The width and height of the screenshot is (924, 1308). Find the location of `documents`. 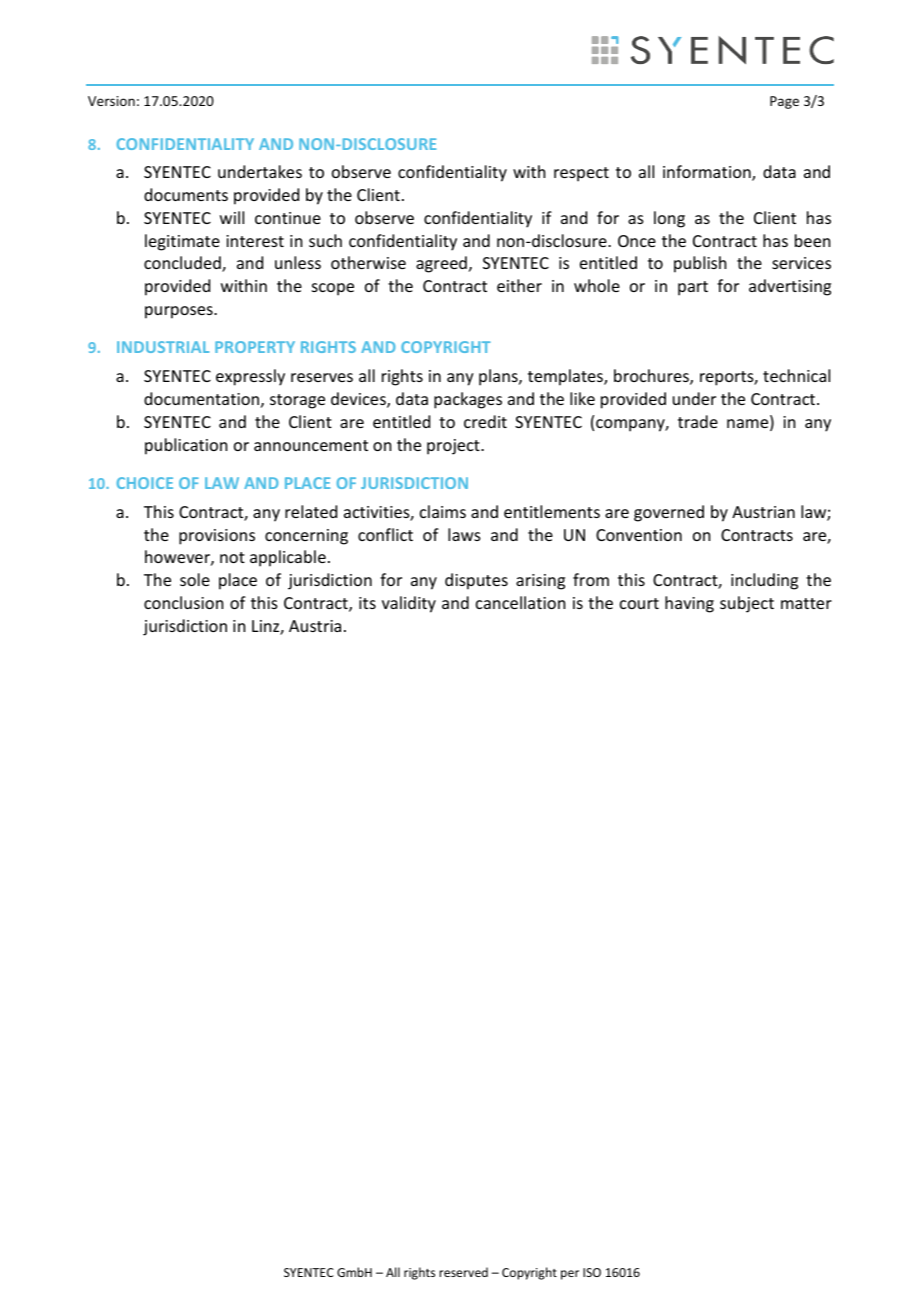

documents is located at coordinates (186, 194).
